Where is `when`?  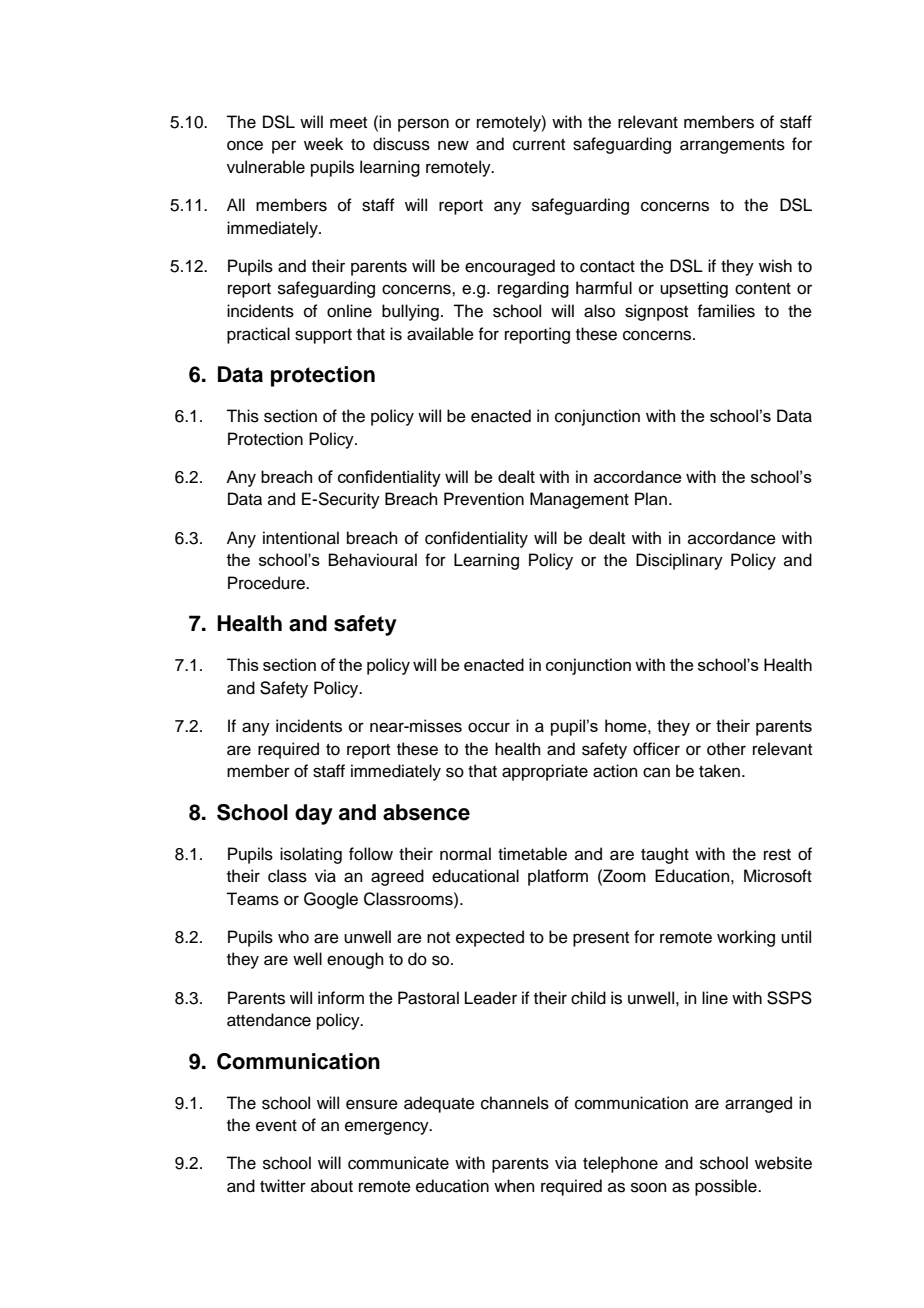 when is located at coordinates (514, 1186).
